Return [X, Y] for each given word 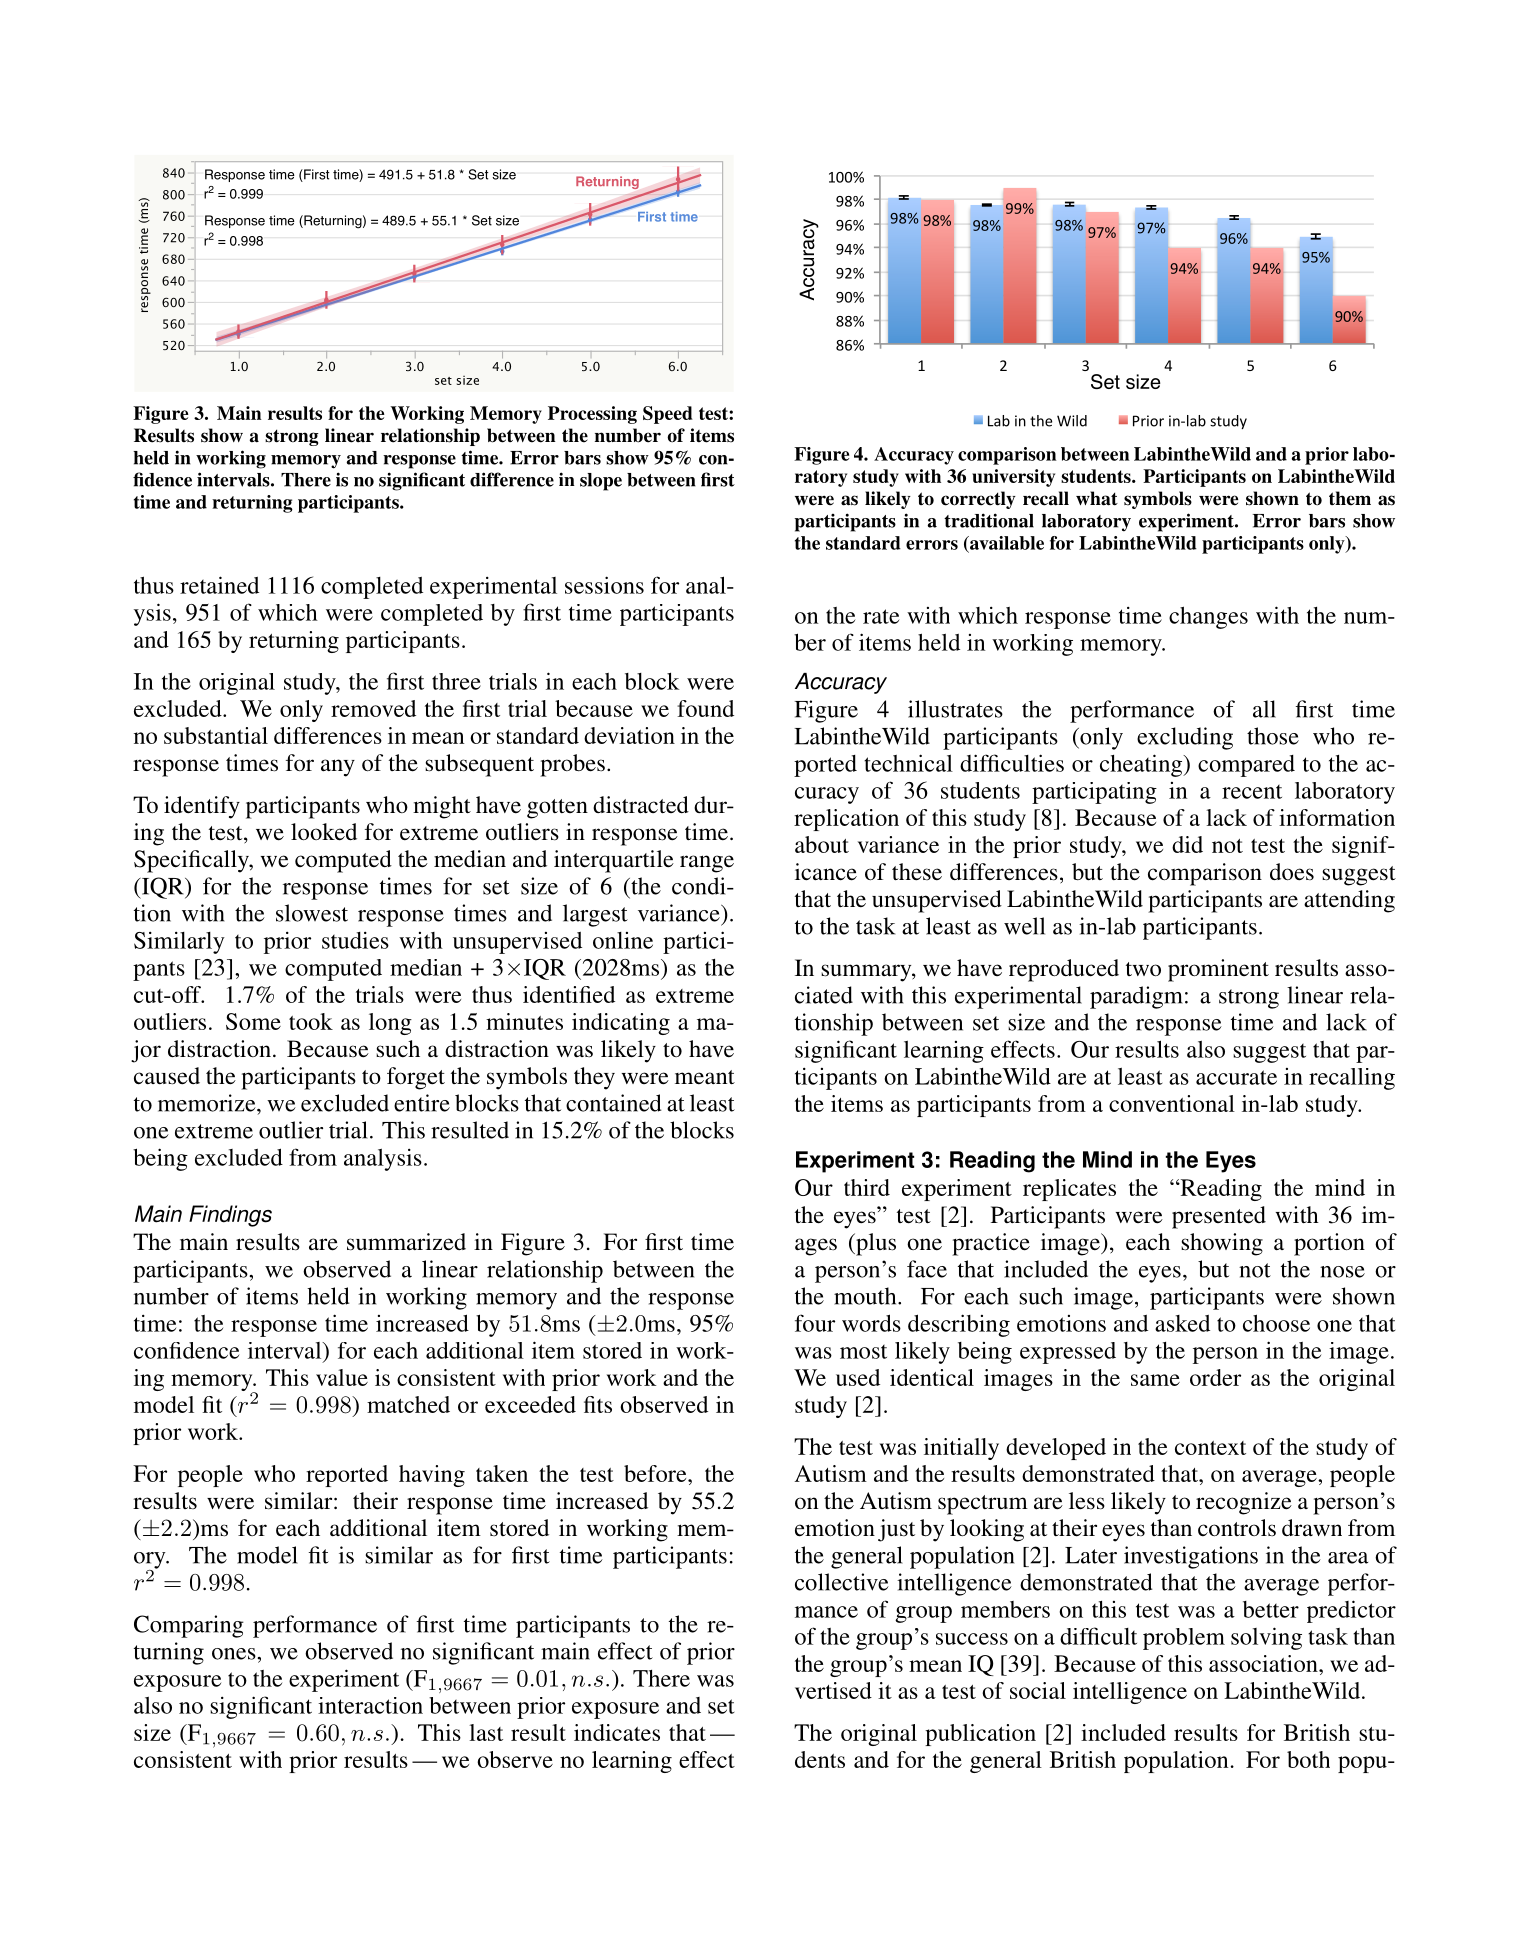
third [867, 1187]
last [486, 1732]
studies [355, 940]
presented [1219, 1217]
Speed [668, 415]
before [656, 1473]
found [705, 708]
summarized [406, 1242]
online [623, 940]
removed [373, 708]
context [1210, 1448]
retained [219, 585]
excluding [1185, 738]
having [432, 1476]
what [1097, 498]
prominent [1218, 970]
